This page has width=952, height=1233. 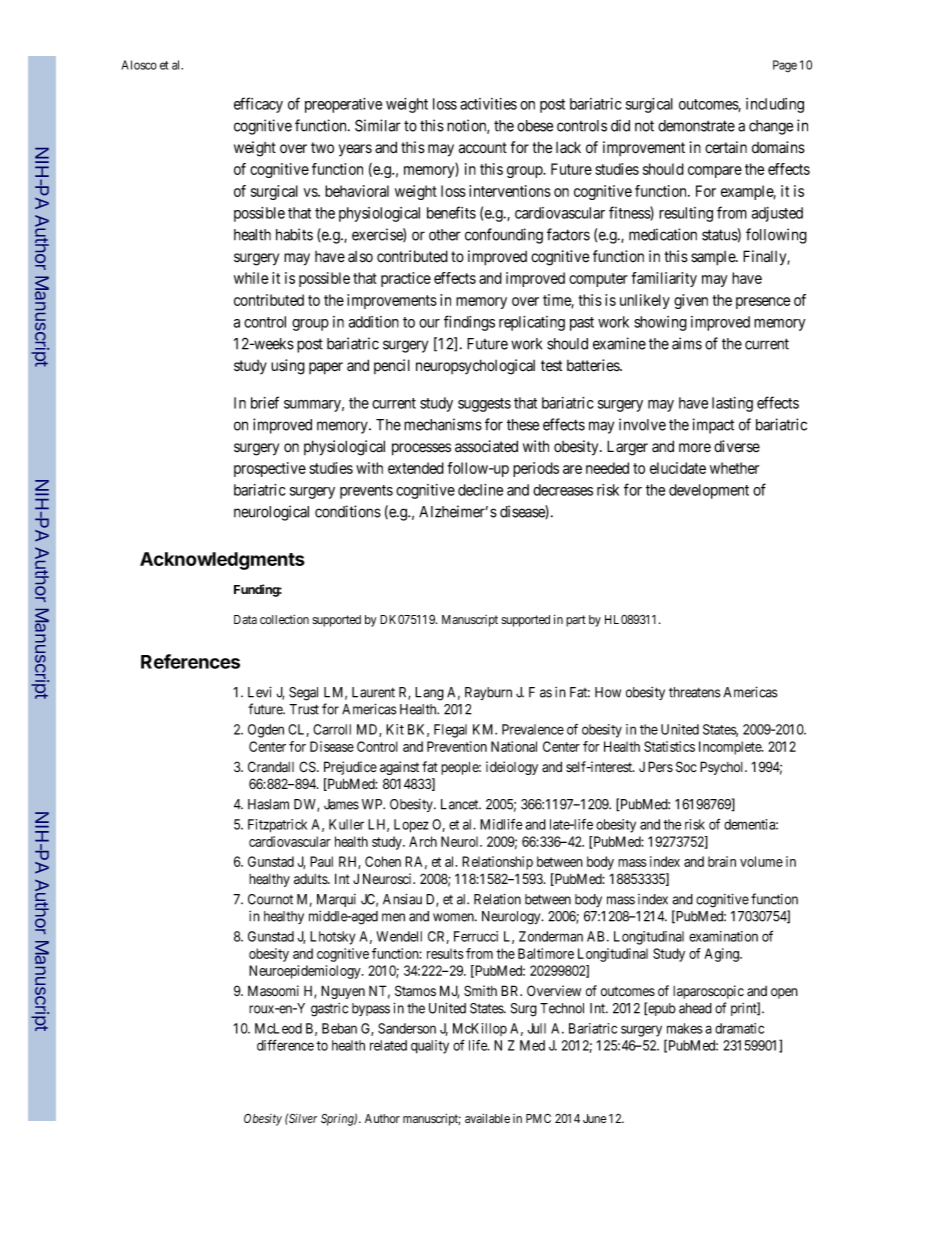 I want to click on demonstrate, so click(x=696, y=126).
